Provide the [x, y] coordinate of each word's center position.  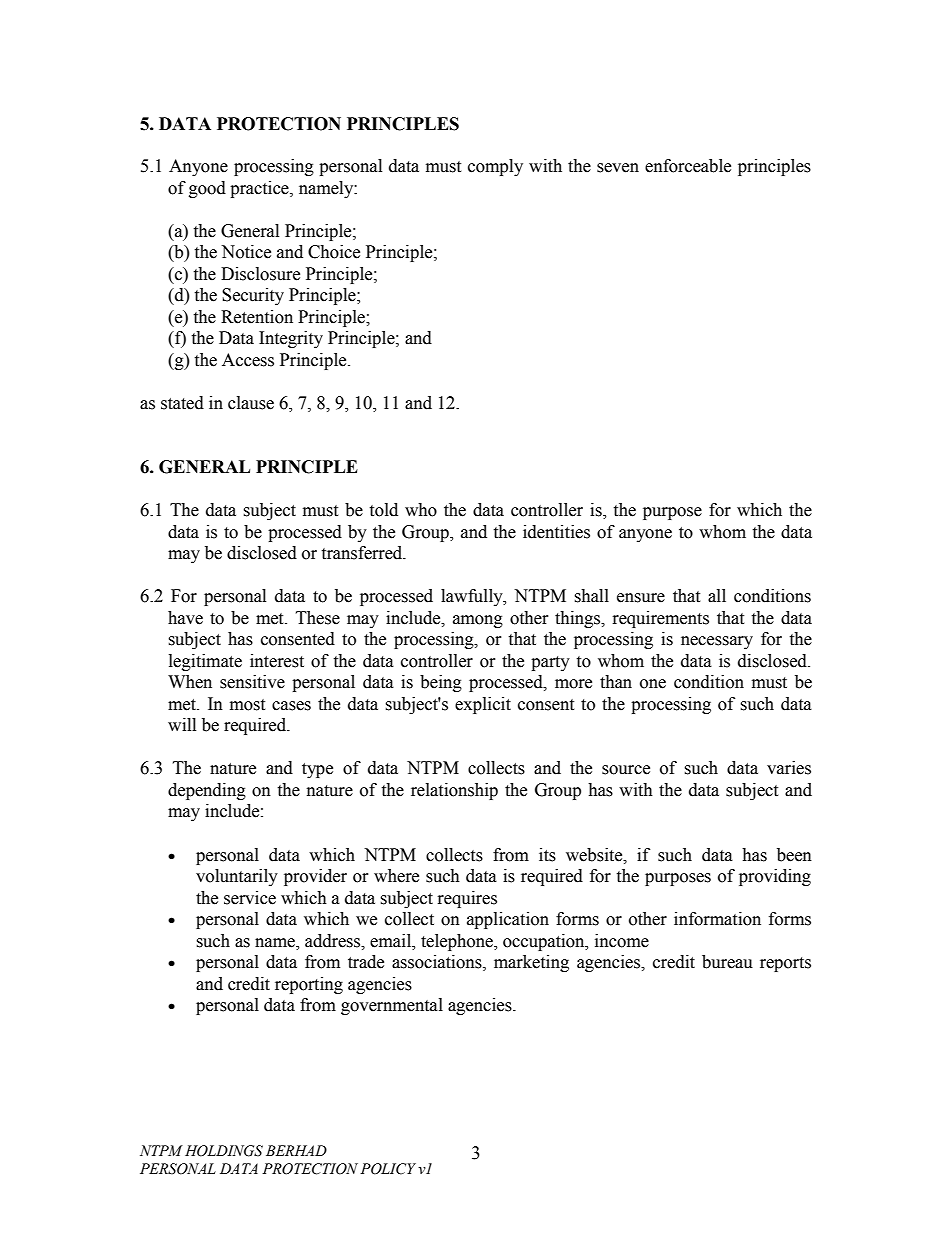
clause [251, 403]
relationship [454, 791]
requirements [661, 619]
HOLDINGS [224, 1151]
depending [207, 791]
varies [789, 768]
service [250, 898]
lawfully [473, 597]
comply [495, 167]
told [383, 510]
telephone [458, 942]
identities [556, 532]
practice [260, 189]
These [318, 618]
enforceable [688, 166]
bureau [727, 962]
